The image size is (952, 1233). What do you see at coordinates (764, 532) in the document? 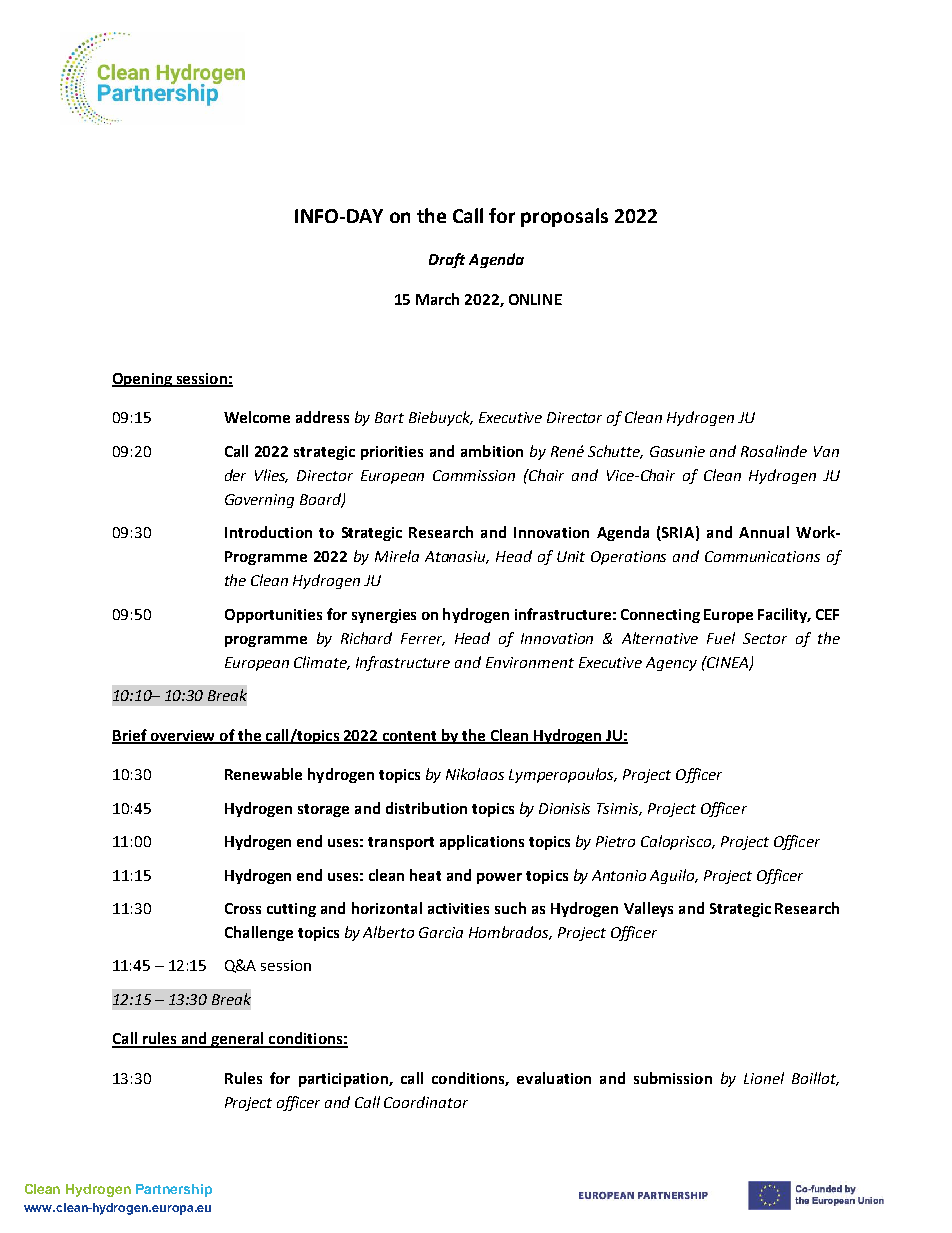
I see `Annual` at bounding box center [764, 532].
